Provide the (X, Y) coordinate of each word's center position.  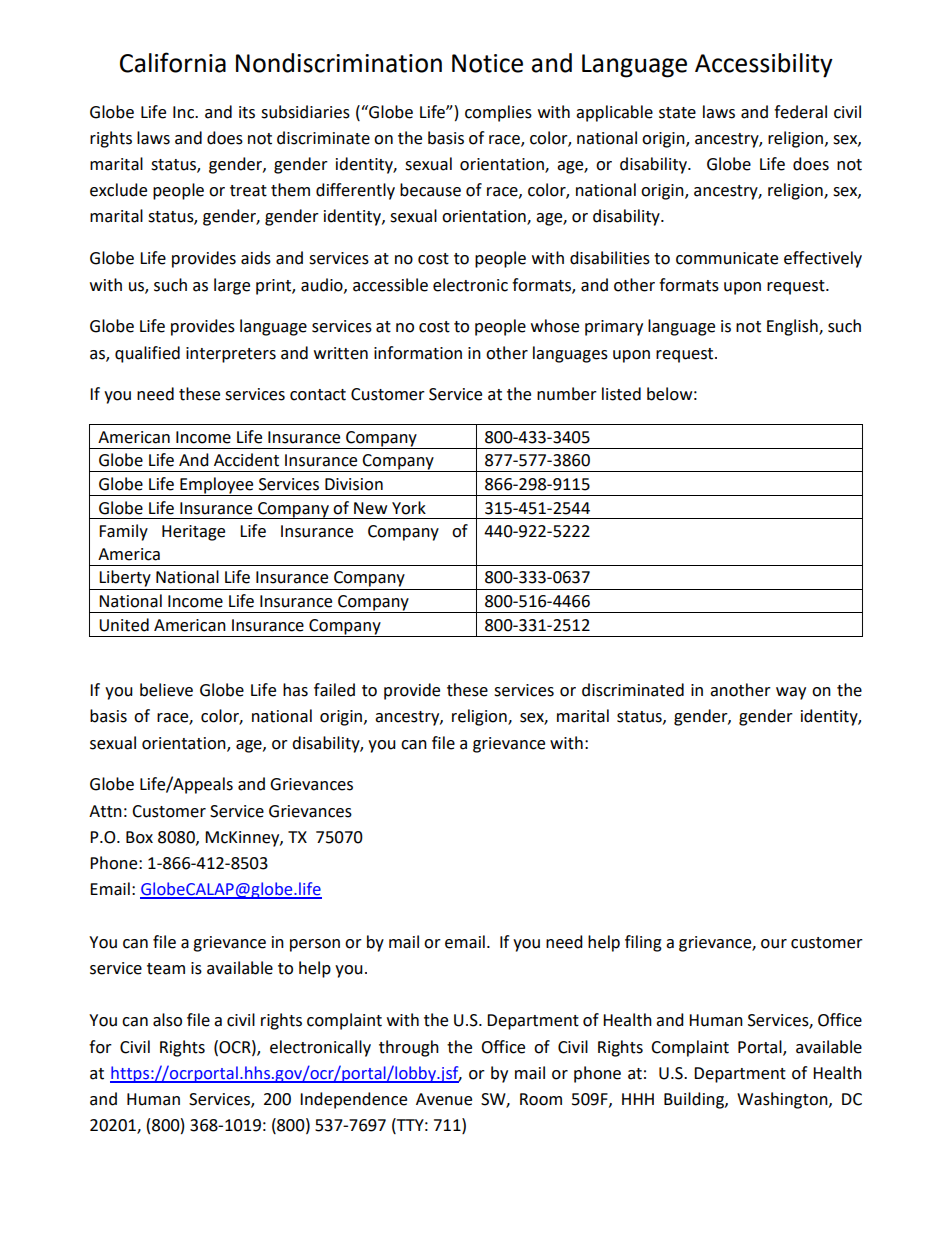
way (791, 693)
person (315, 945)
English (793, 327)
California (173, 62)
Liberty (125, 578)
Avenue (444, 1099)
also (167, 1020)
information (418, 353)
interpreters (231, 355)
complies (498, 113)
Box (139, 837)
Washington (783, 1100)
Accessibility (764, 65)
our (774, 944)
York (409, 508)
